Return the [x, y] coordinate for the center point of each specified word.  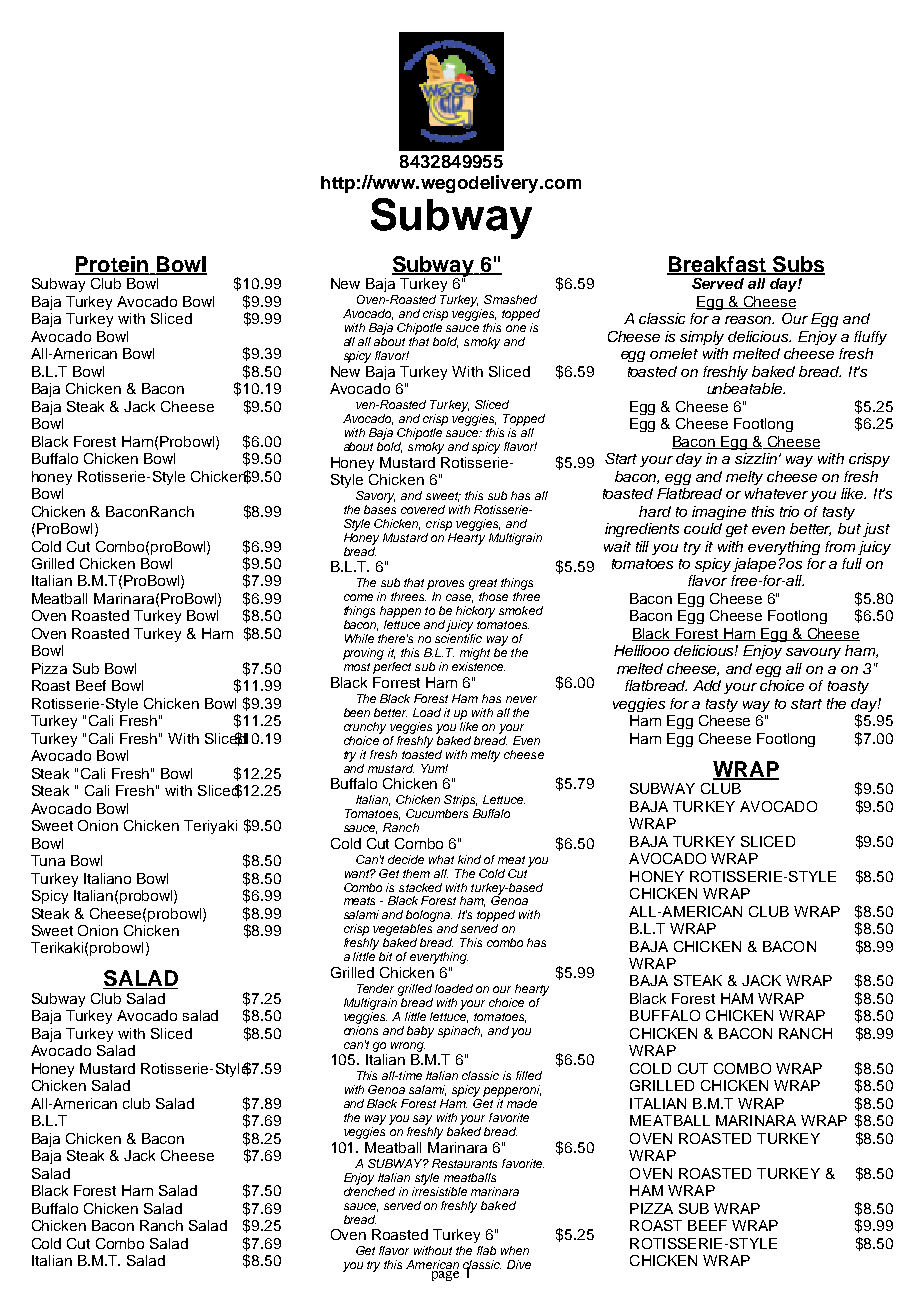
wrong [408, 1047]
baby [420, 1032]
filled [529, 1075]
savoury [813, 653]
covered [423, 509]
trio [789, 511]
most [357, 667]
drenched [369, 1190]
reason [749, 320]
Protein [112, 265]
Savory [375, 497]
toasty [848, 687]
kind [469, 859]
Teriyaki [210, 827]
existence [478, 666]
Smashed [510, 299]
